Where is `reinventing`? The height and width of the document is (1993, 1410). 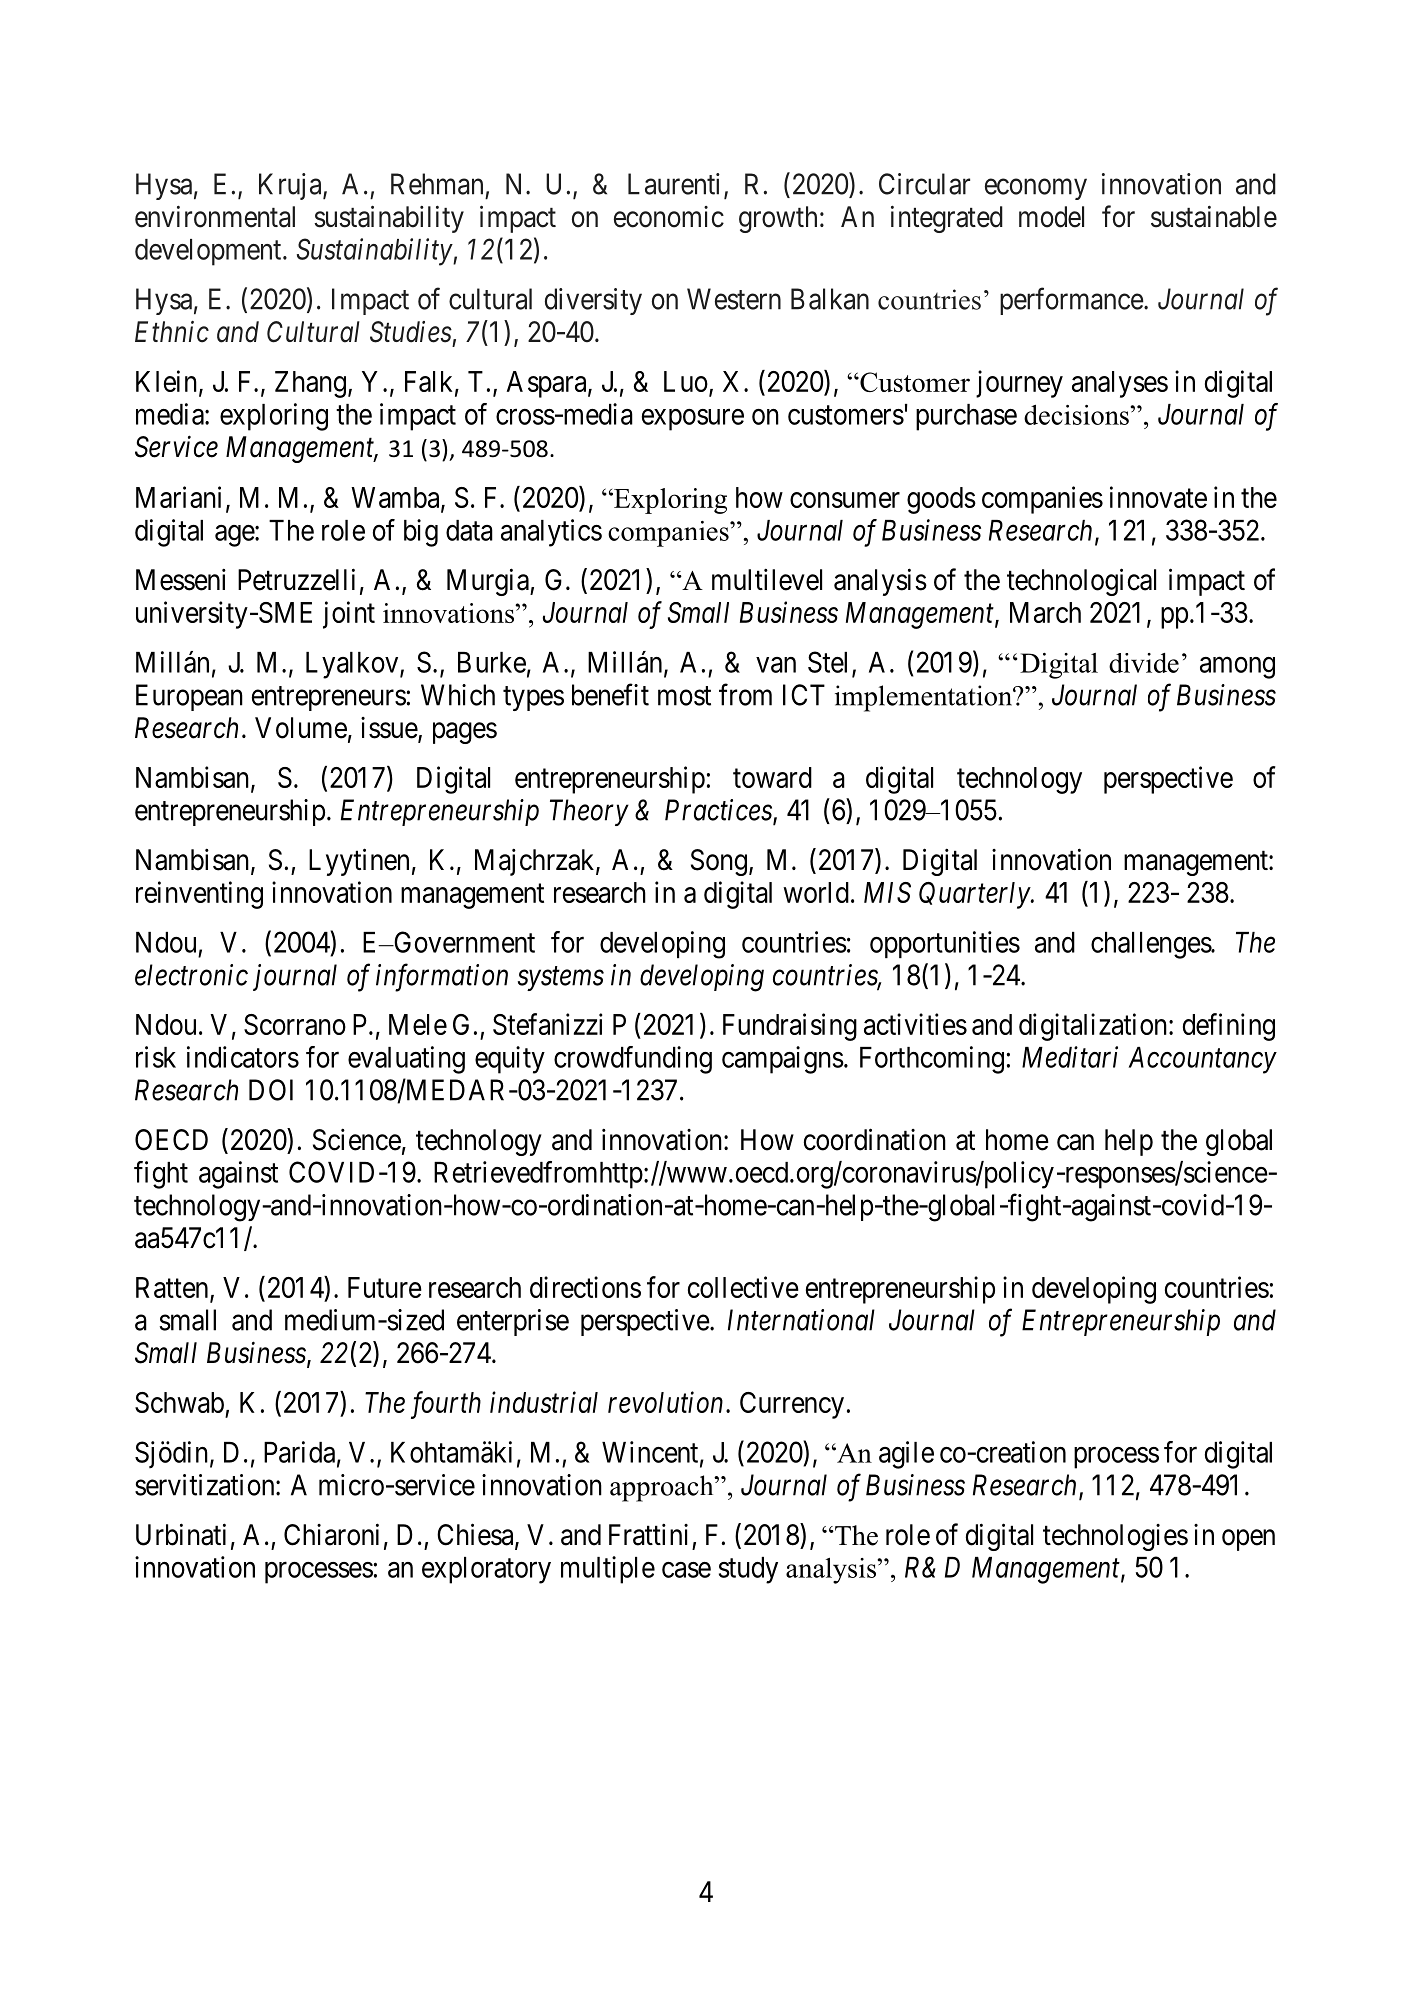
reinventing is located at coordinates (199, 895).
